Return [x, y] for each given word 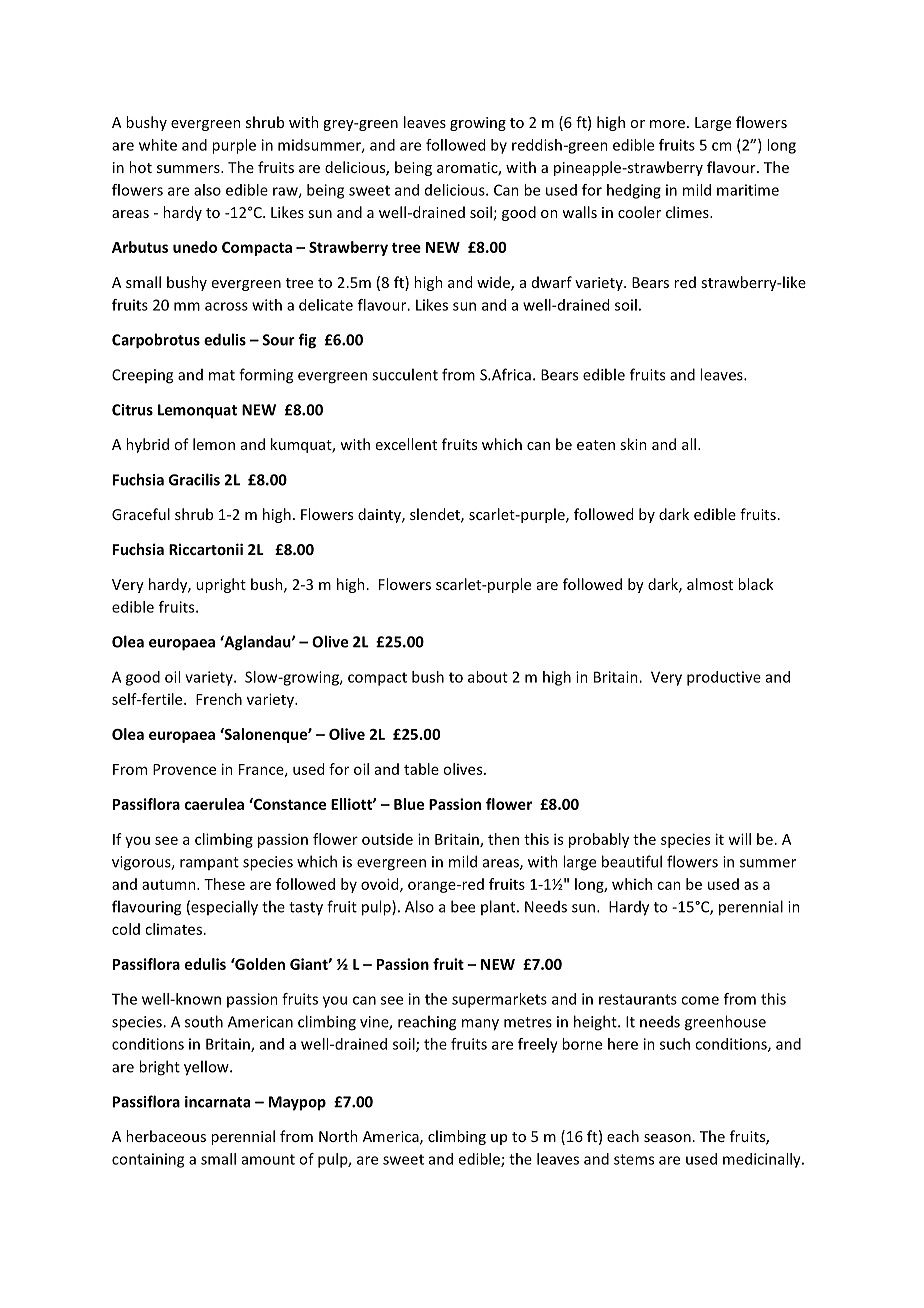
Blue [409, 804]
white [158, 145]
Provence [184, 769]
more [667, 124]
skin [633, 444]
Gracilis [194, 479]
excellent [406, 444]
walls [579, 212]
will [739, 839]
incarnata [217, 1102]
